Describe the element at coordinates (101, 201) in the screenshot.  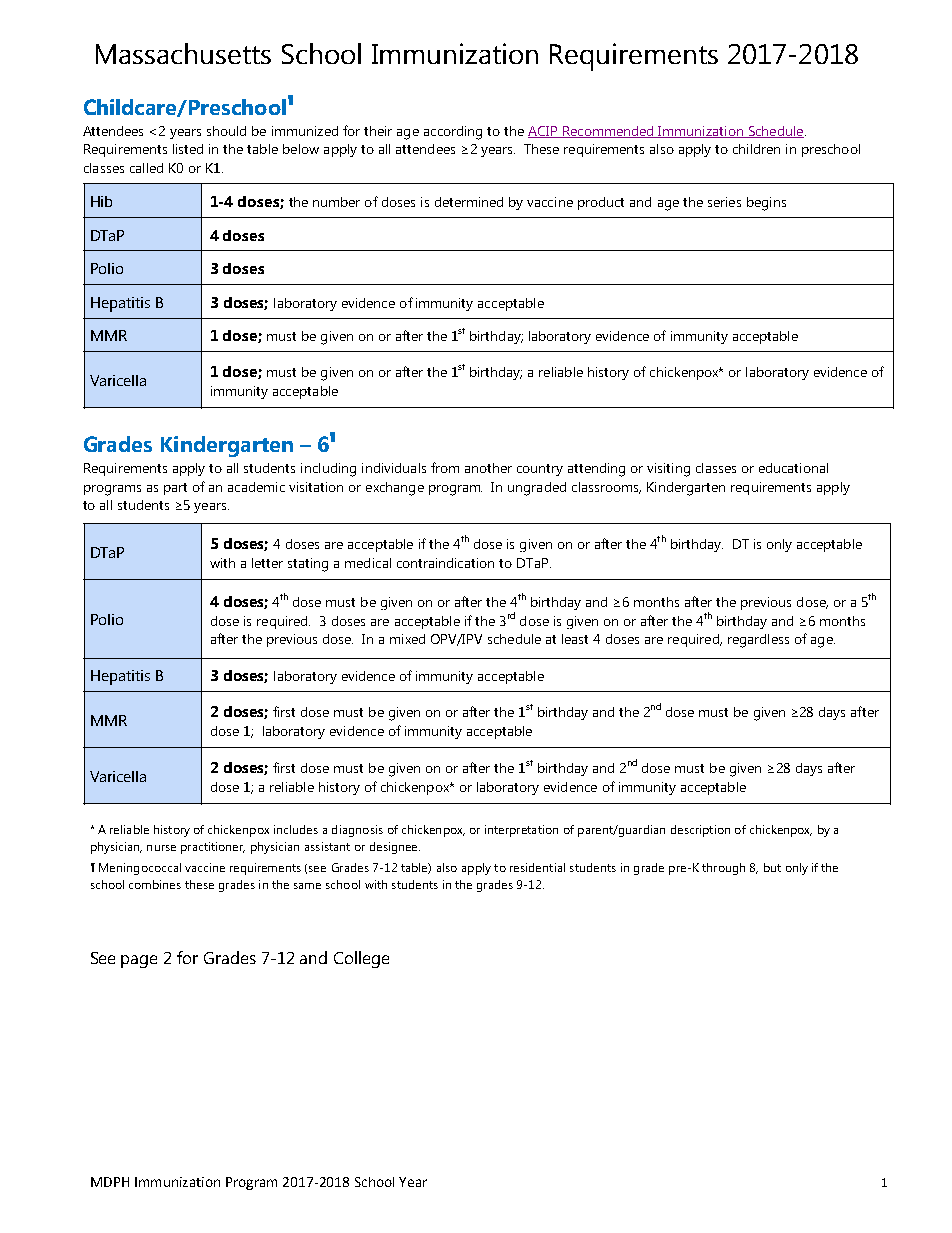
I see `Hib` at that location.
